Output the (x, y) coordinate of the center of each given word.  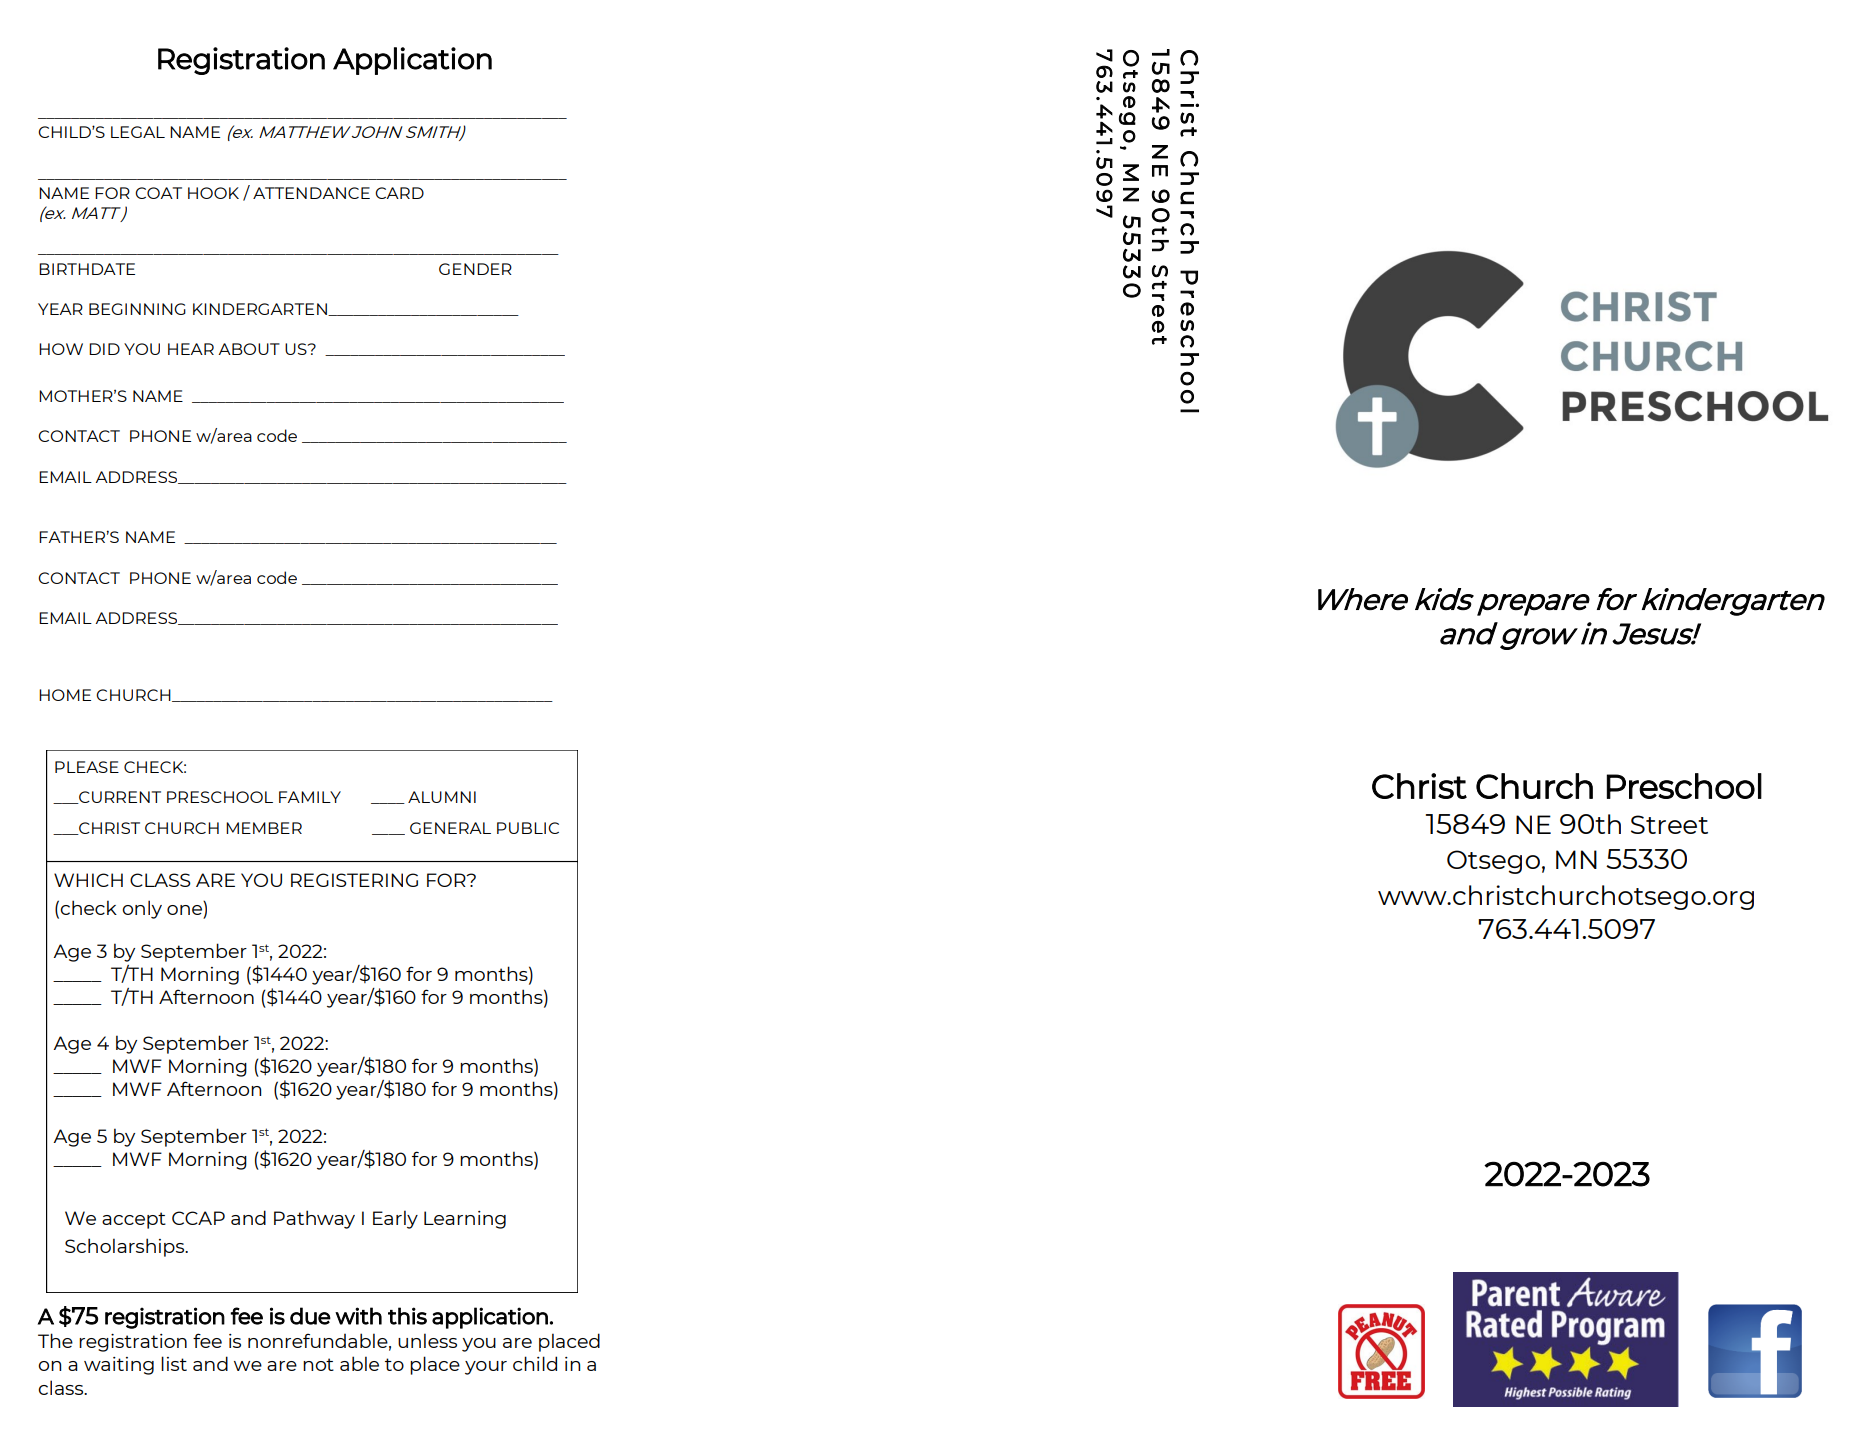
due (310, 1316)
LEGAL (138, 132)
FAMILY (310, 797)
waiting (119, 1366)
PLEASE (87, 767)
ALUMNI (442, 797)
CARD (399, 193)
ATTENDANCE (311, 193)
